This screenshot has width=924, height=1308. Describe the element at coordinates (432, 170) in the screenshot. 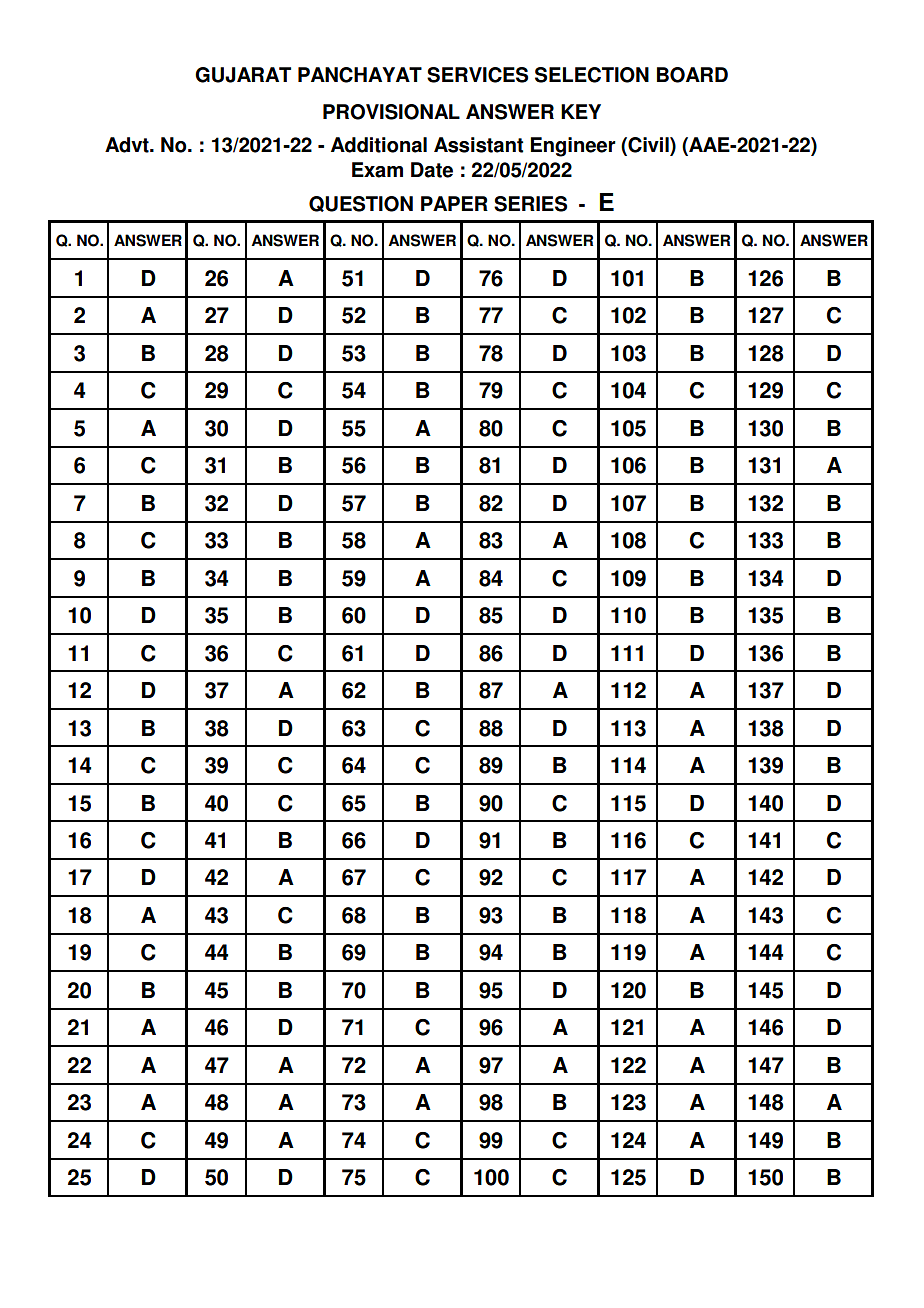

I see `Date` at that location.
